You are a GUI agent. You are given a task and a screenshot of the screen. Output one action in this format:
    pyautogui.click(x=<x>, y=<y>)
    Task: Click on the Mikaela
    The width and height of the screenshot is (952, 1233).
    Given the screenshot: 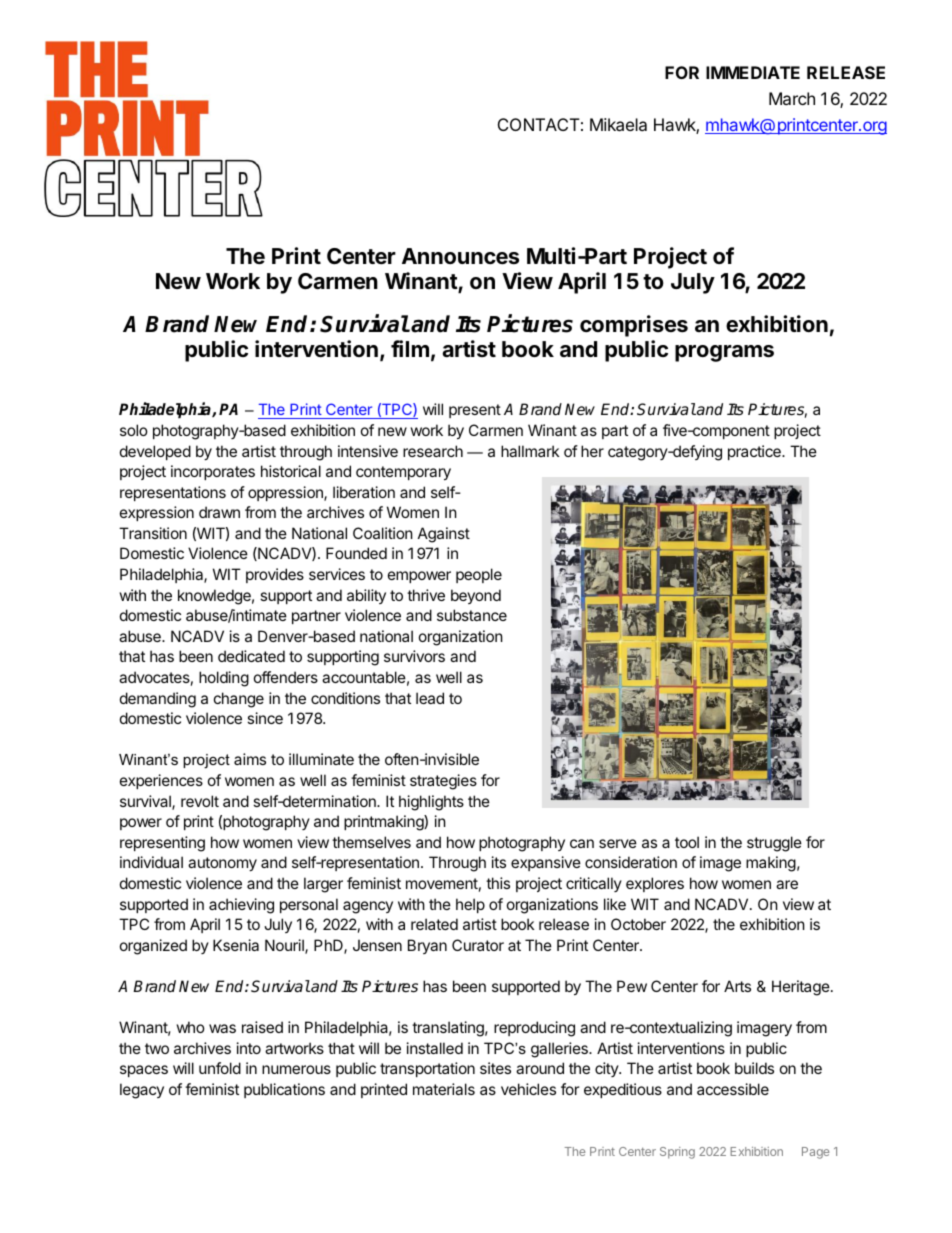 What is the action you would take?
    pyautogui.click(x=618, y=124)
